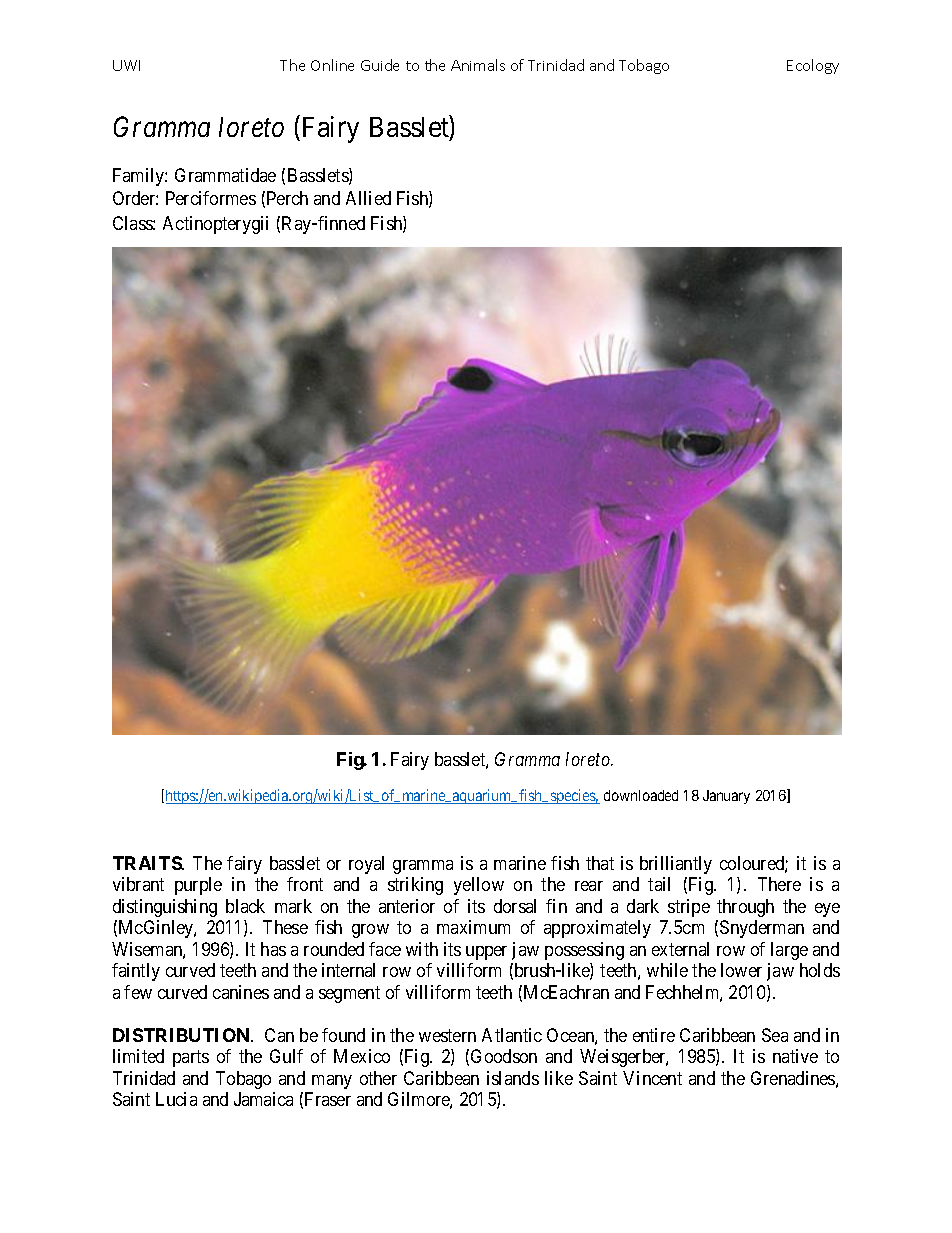 The image size is (952, 1233). Describe the element at coordinates (368, 198) in the page. I see `Allied` at that location.
